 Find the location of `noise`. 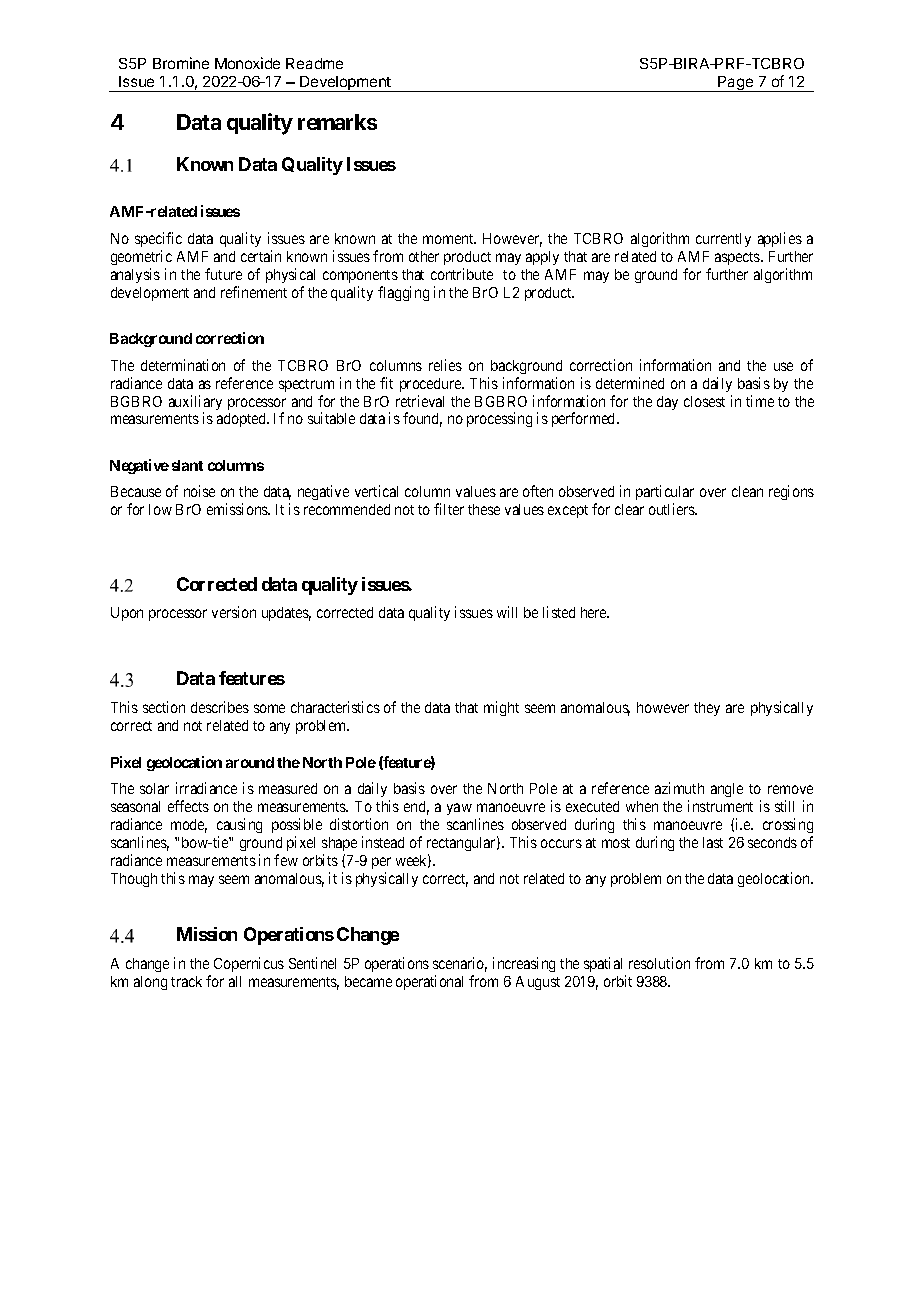

noise is located at coordinates (199, 491).
